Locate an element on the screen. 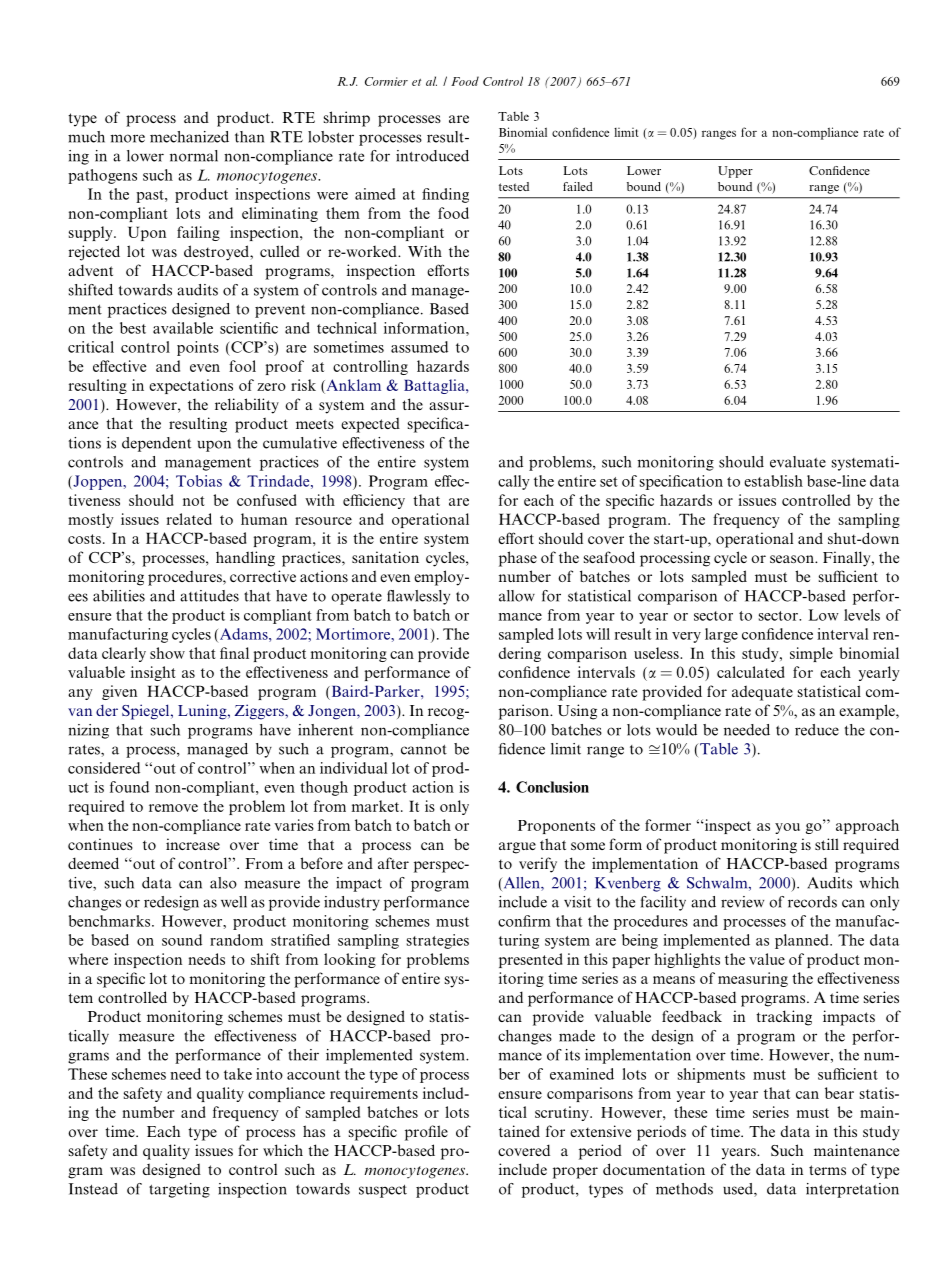 This screenshot has width=952, height=1270. normal is located at coordinates (194, 156).
